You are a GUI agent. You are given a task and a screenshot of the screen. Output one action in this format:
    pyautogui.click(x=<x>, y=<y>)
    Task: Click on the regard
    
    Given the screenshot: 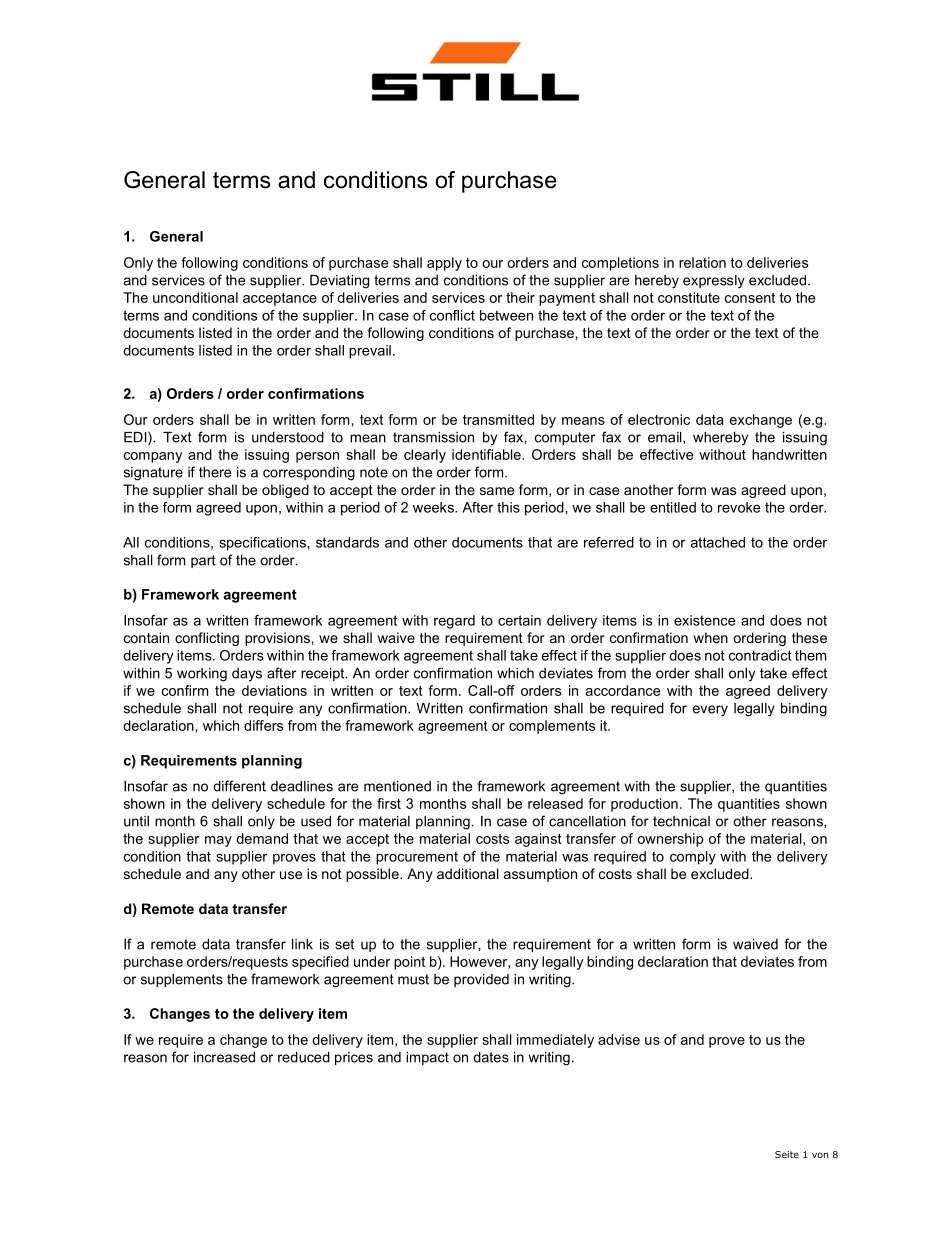 What is the action you would take?
    pyautogui.click(x=454, y=622)
